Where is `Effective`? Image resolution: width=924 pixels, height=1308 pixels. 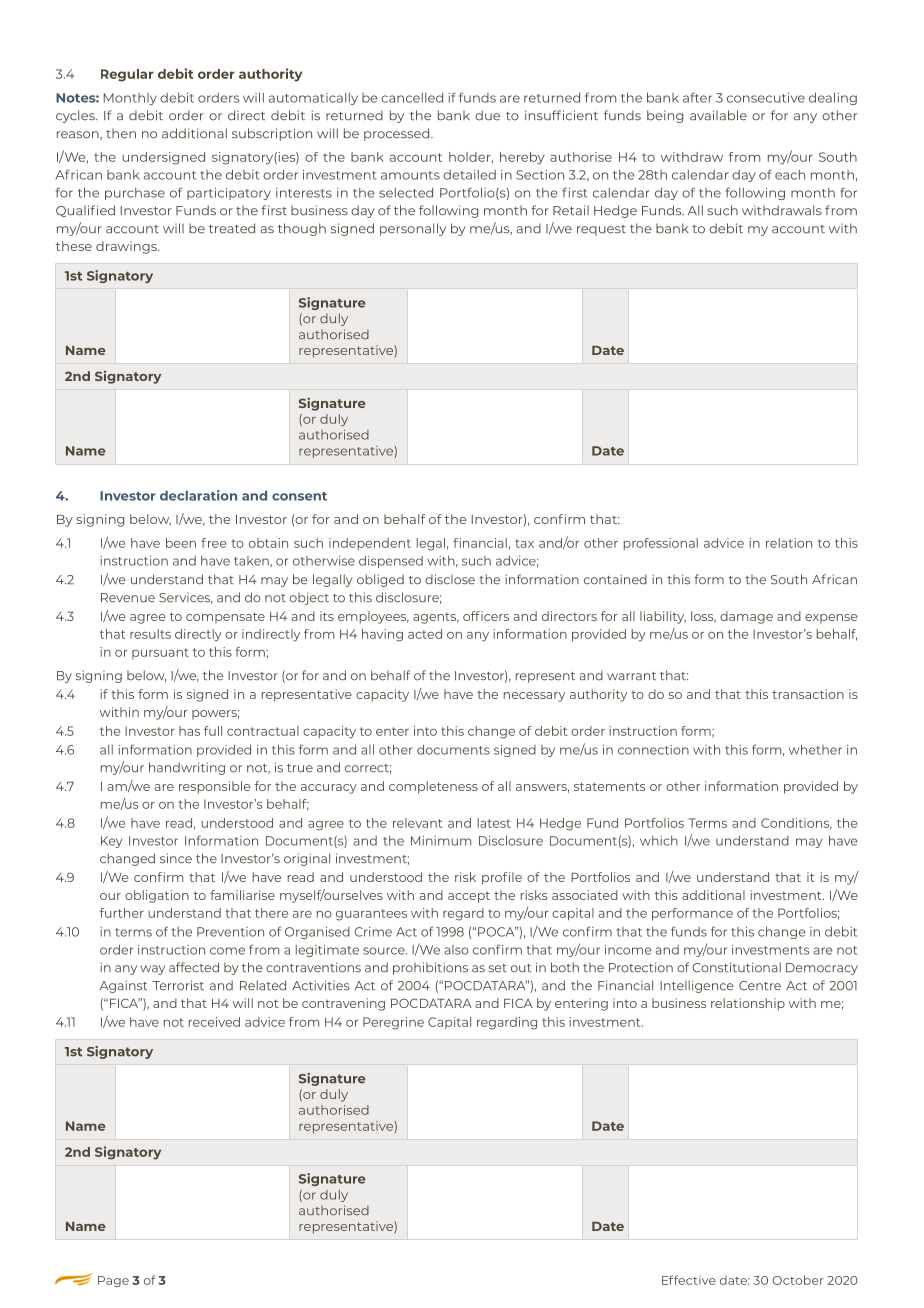
Effective is located at coordinates (689, 1280).
